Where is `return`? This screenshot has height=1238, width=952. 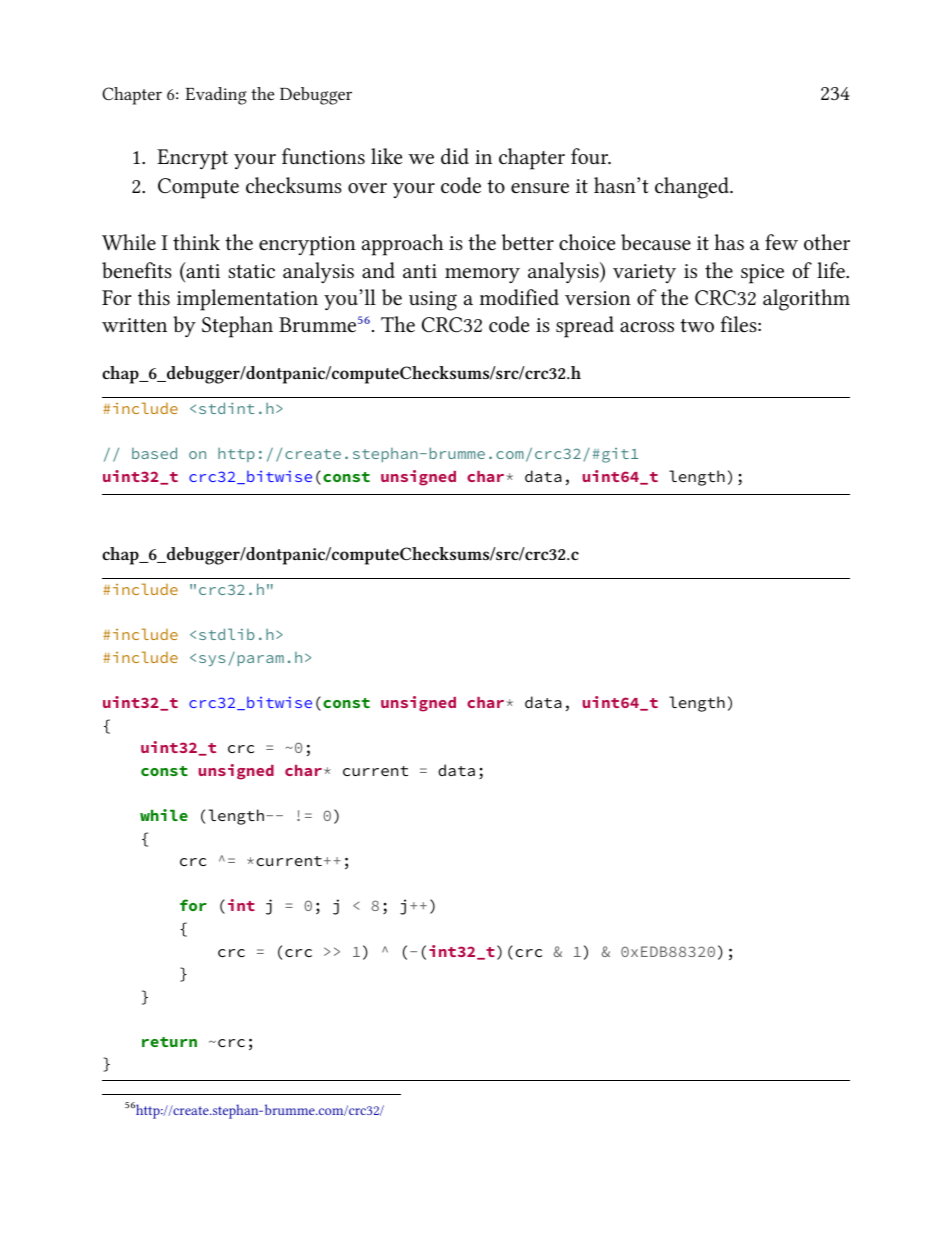 return is located at coordinates (169, 1042).
